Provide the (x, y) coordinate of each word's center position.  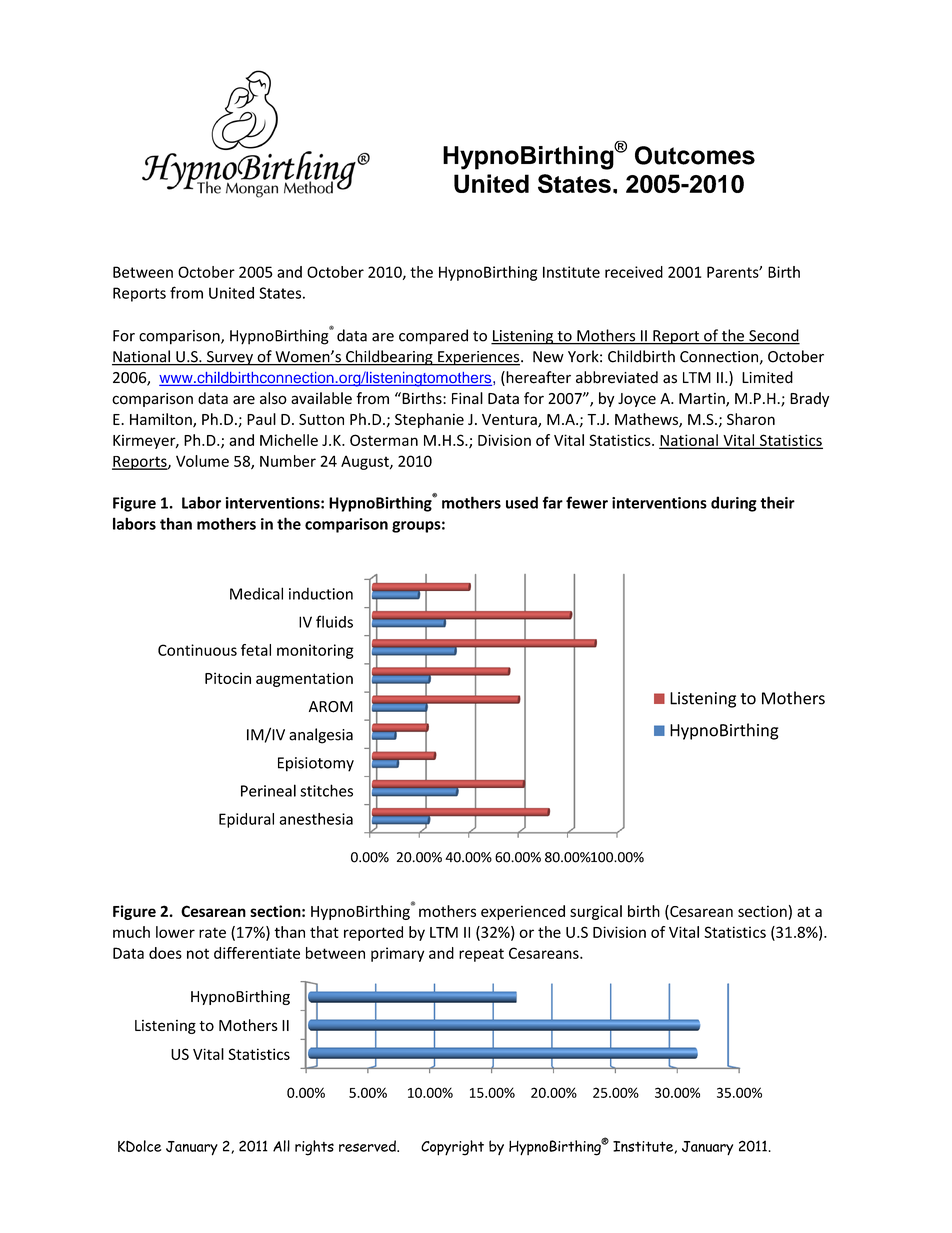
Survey (230, 358)
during (734, 504)
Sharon (751, 419)
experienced (523, 912)
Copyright (452, 1148)
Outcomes (695, 155)
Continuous (197, 650)
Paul (261, 419)
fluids (334, 621)
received (634, 272)
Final (467, 398)
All (281, 1146)
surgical (596, 912)
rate (212, 932)
